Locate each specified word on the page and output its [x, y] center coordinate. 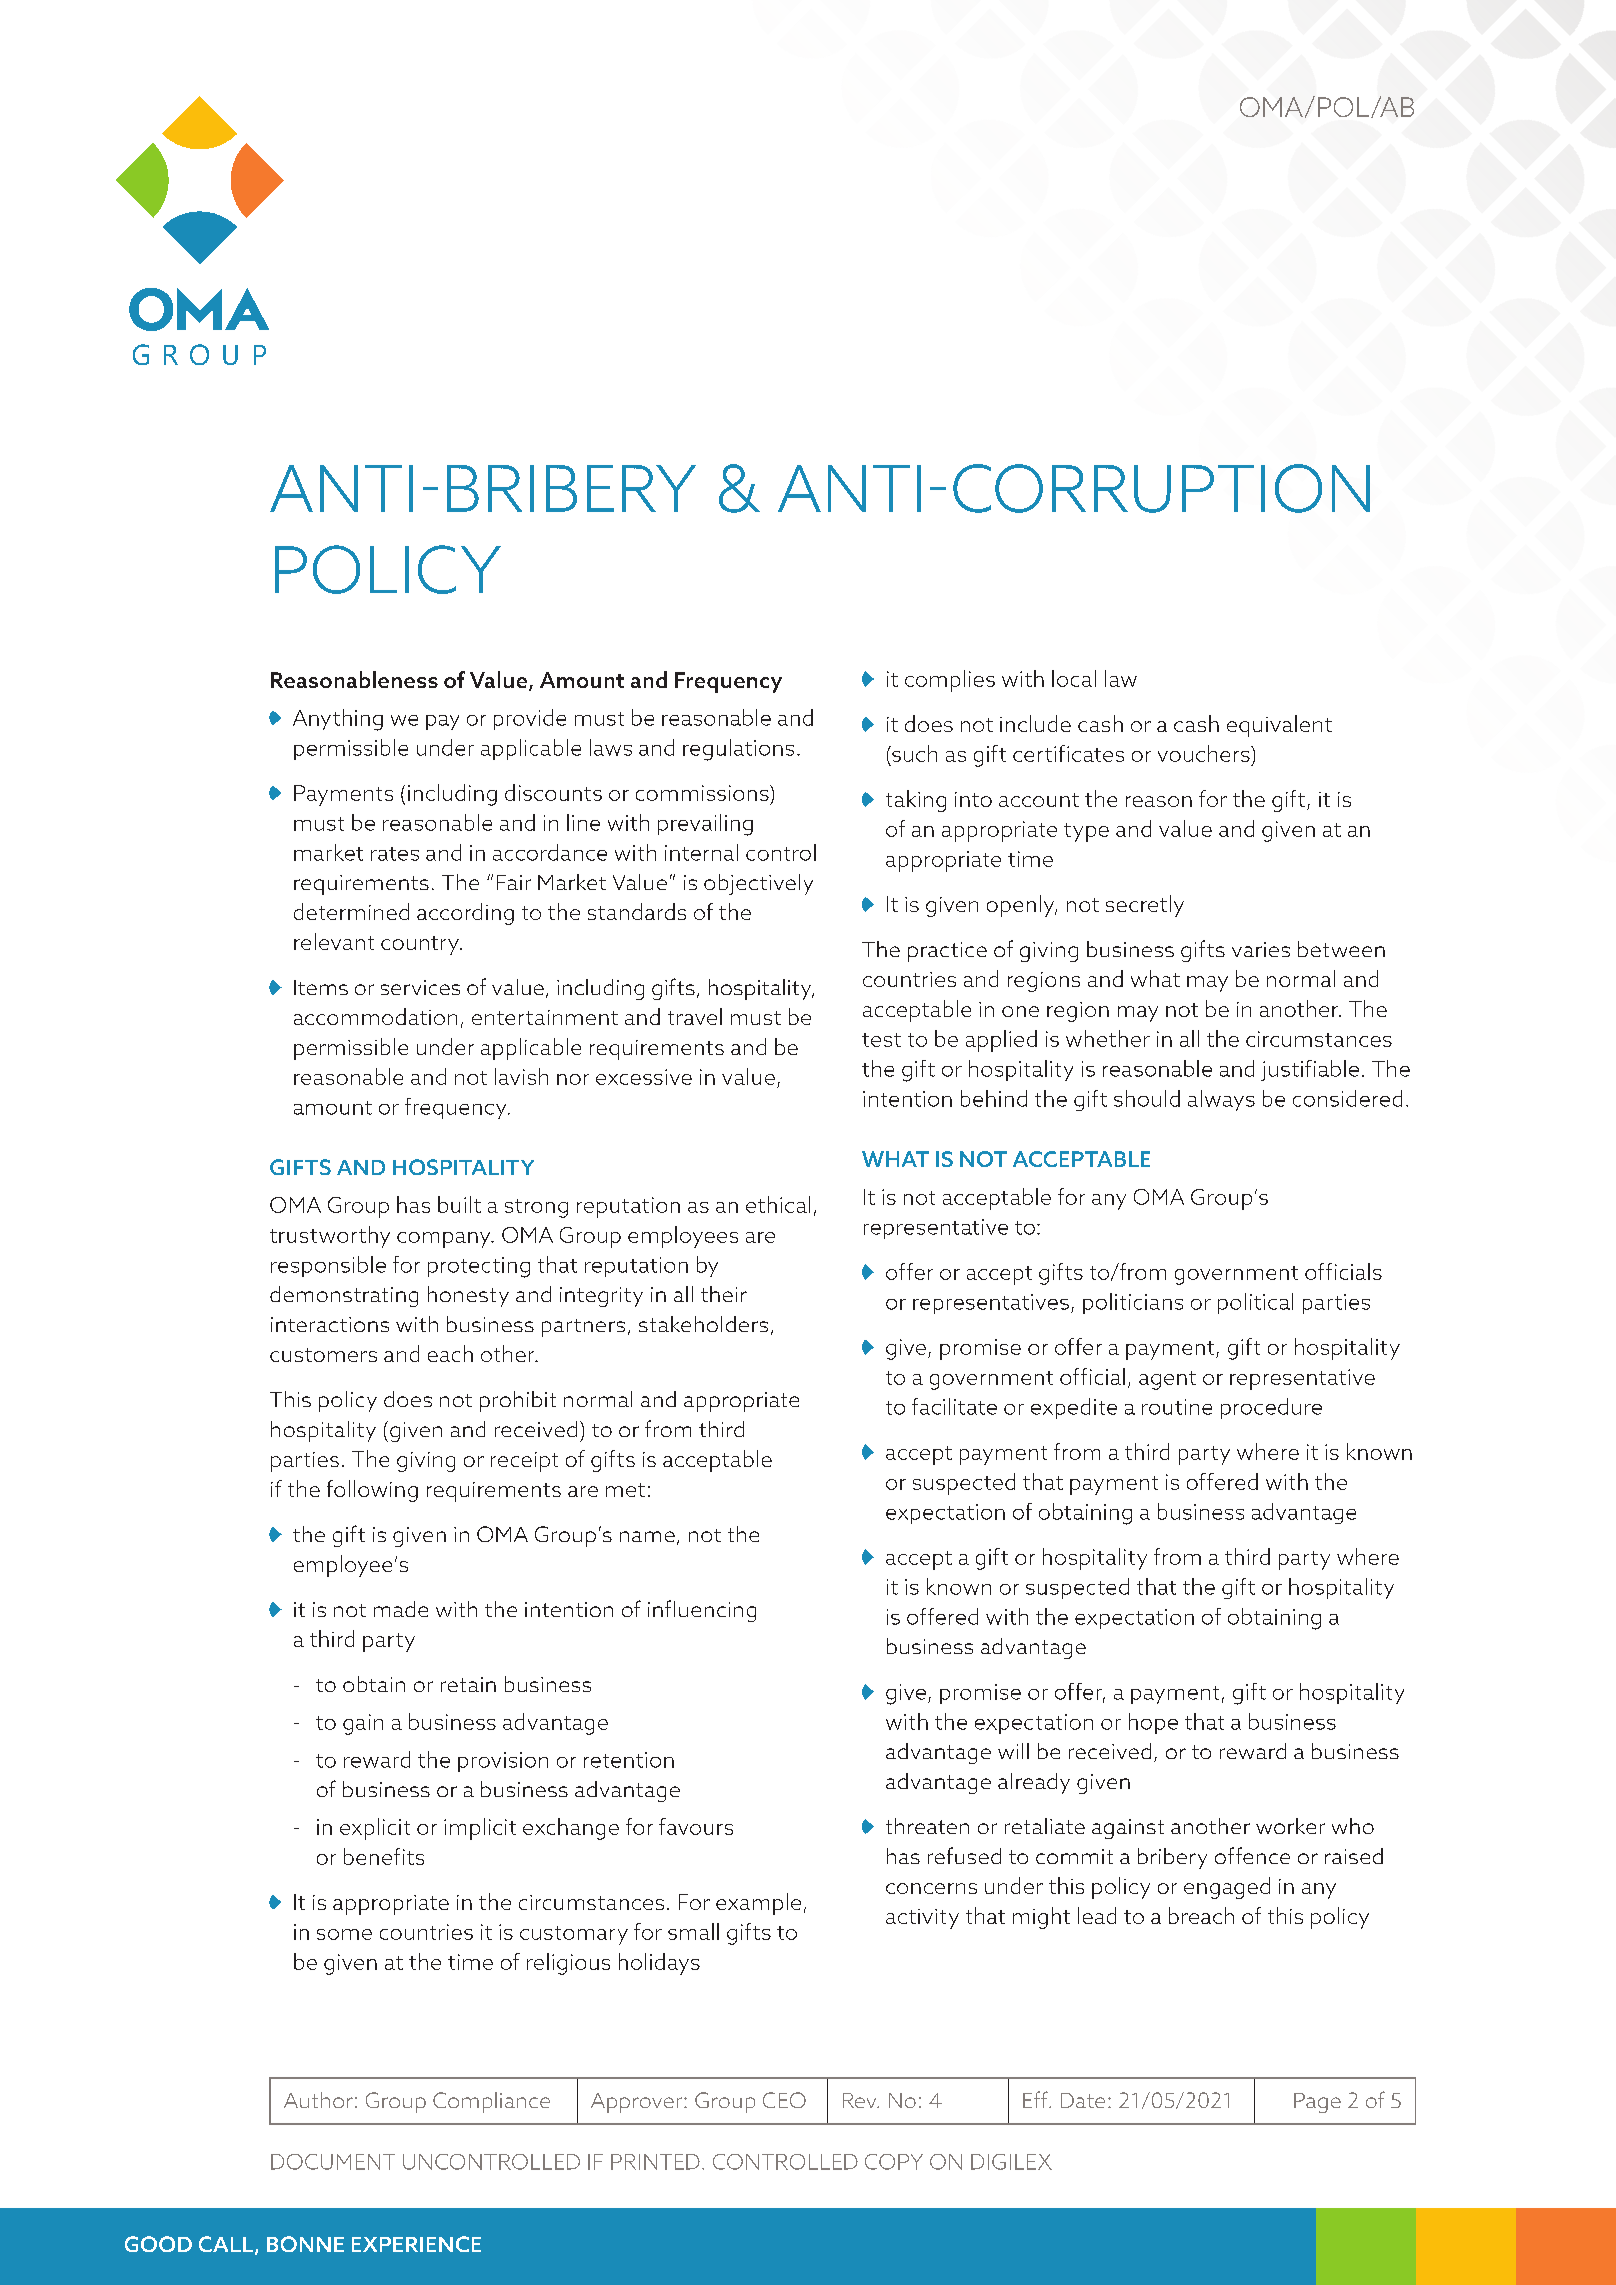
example [758, 1904]
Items [321, 987]
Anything [338, 720]
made [401, 1609]
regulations [738, 750]
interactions [330, 1324]
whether [1108, 1038]
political [1255, 1303]
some [344, 1934]
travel [695, 1016]
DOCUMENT [333, 2162]
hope [1153, 1723]
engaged [1227, 1888]
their [724, 1294]
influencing [702, 1611]
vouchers [1205, 753]
